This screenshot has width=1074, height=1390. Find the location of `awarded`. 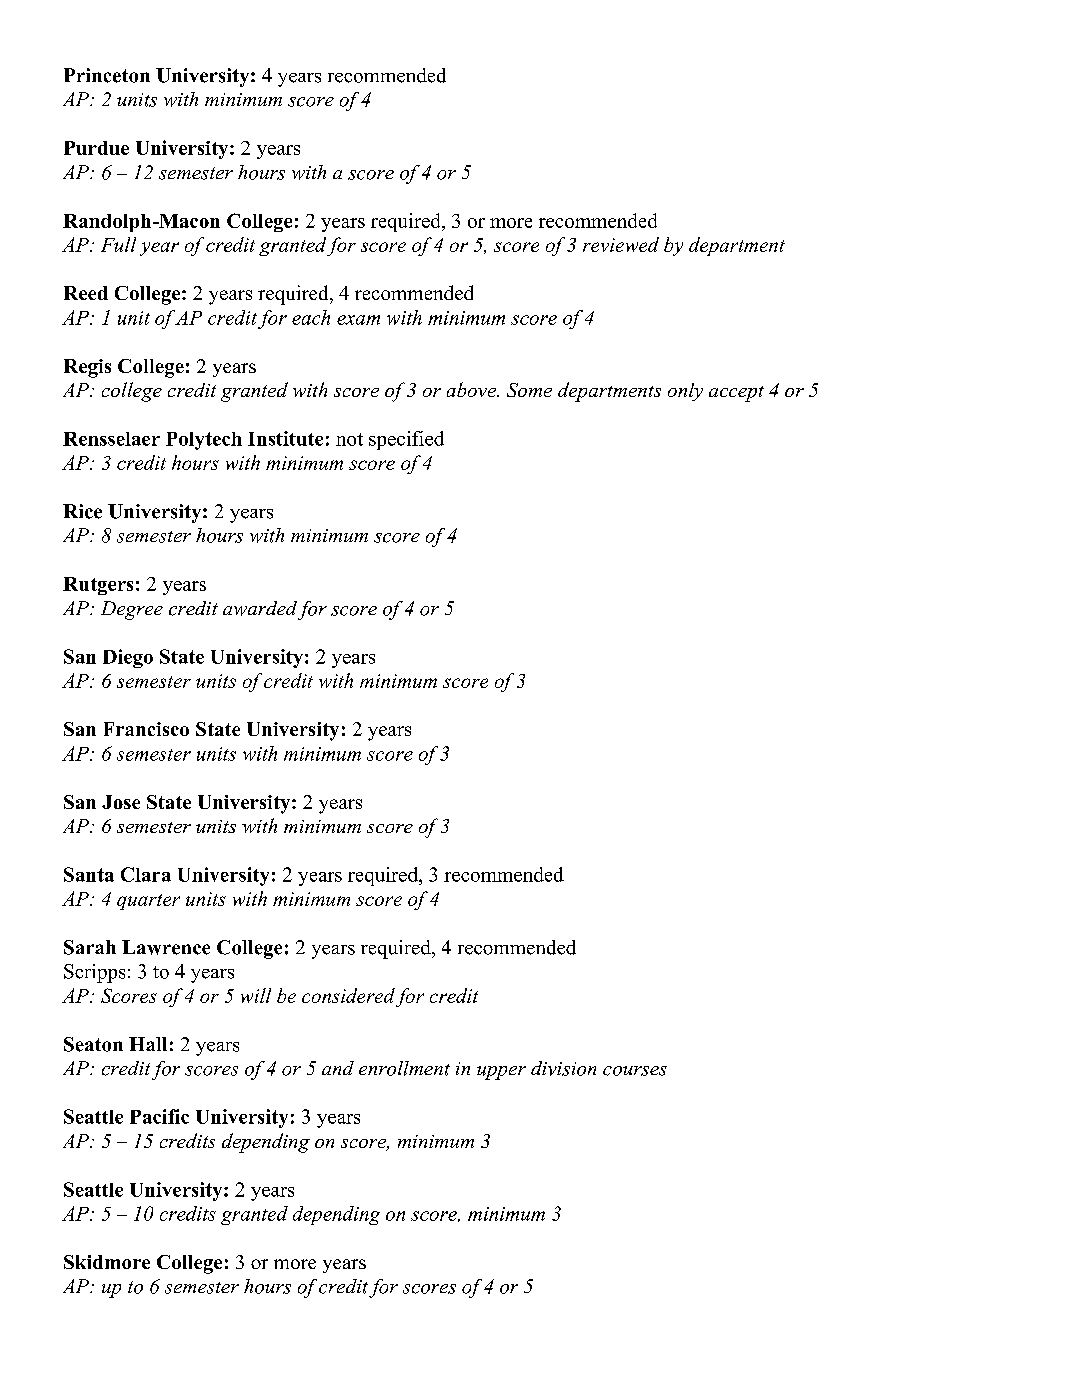

awarded is located at coordinates (260, 608).
